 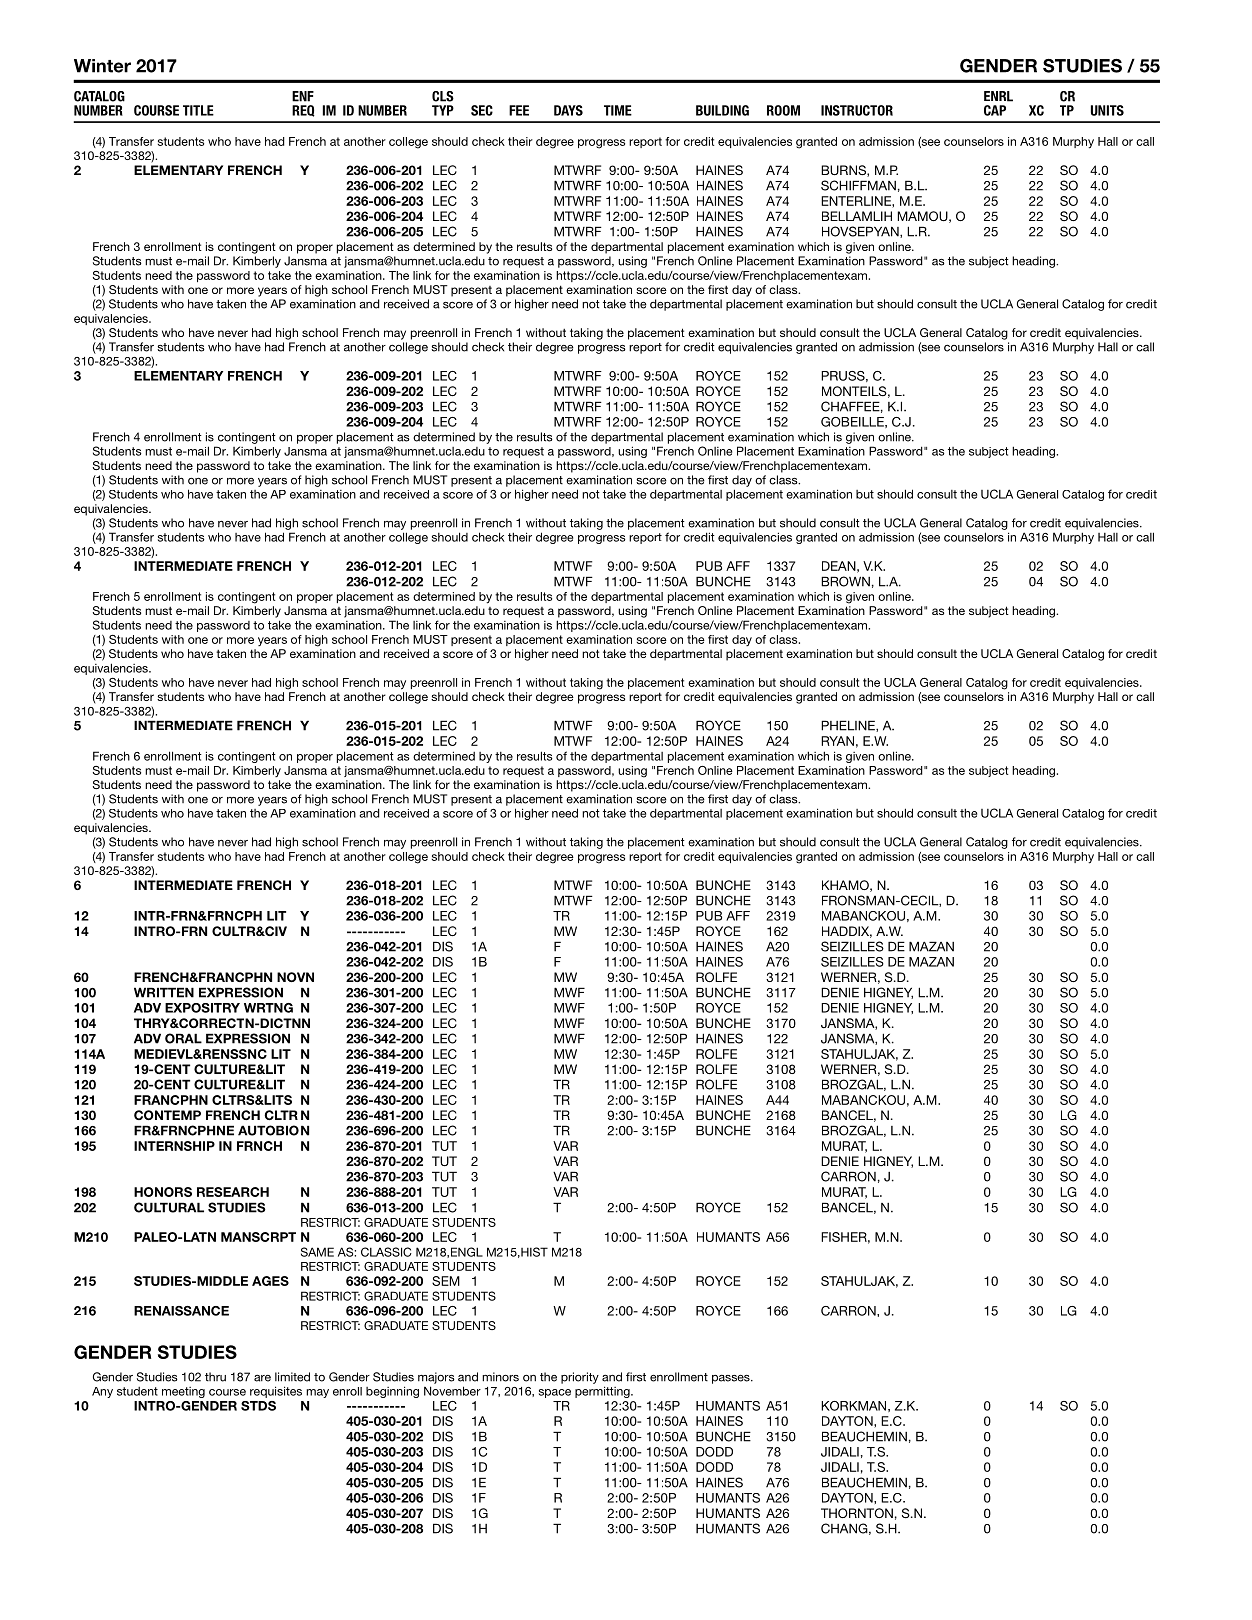 What do you see at coordinates (732, 1379) in the document?
I see `passes` at bounding box center [732, 1379].
